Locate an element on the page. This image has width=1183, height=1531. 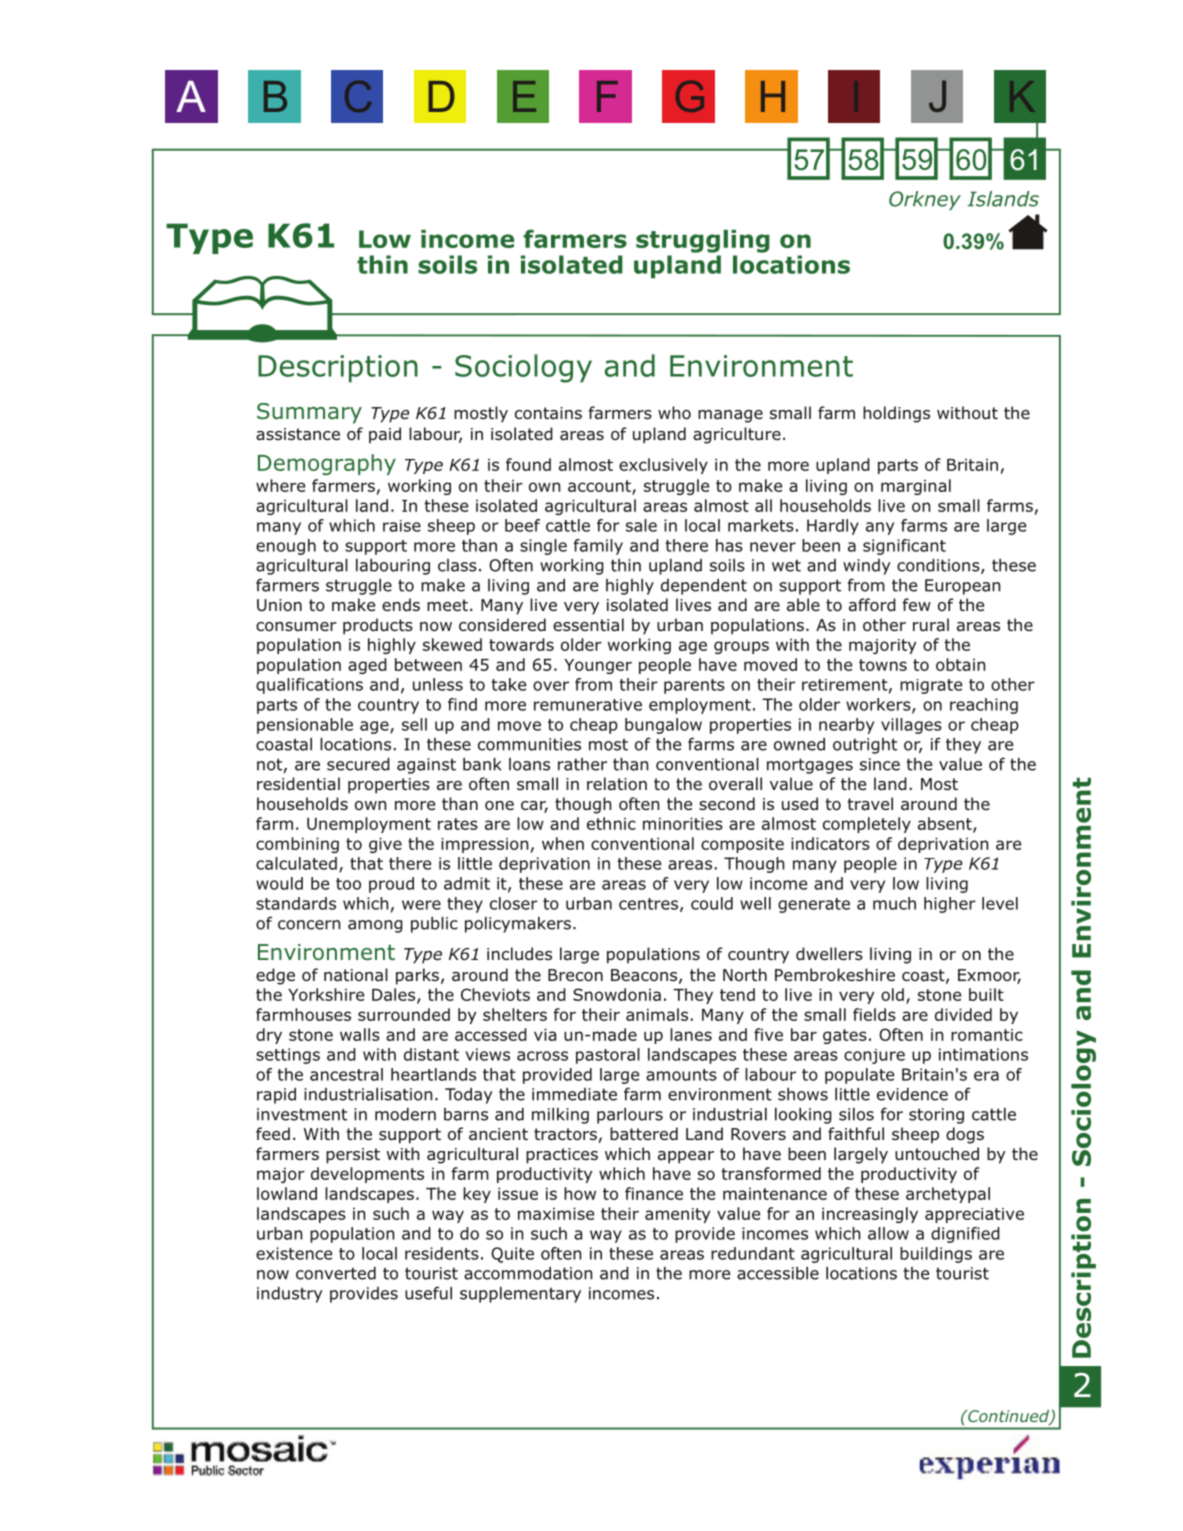
Summary is located at coordinates (309, 413).
